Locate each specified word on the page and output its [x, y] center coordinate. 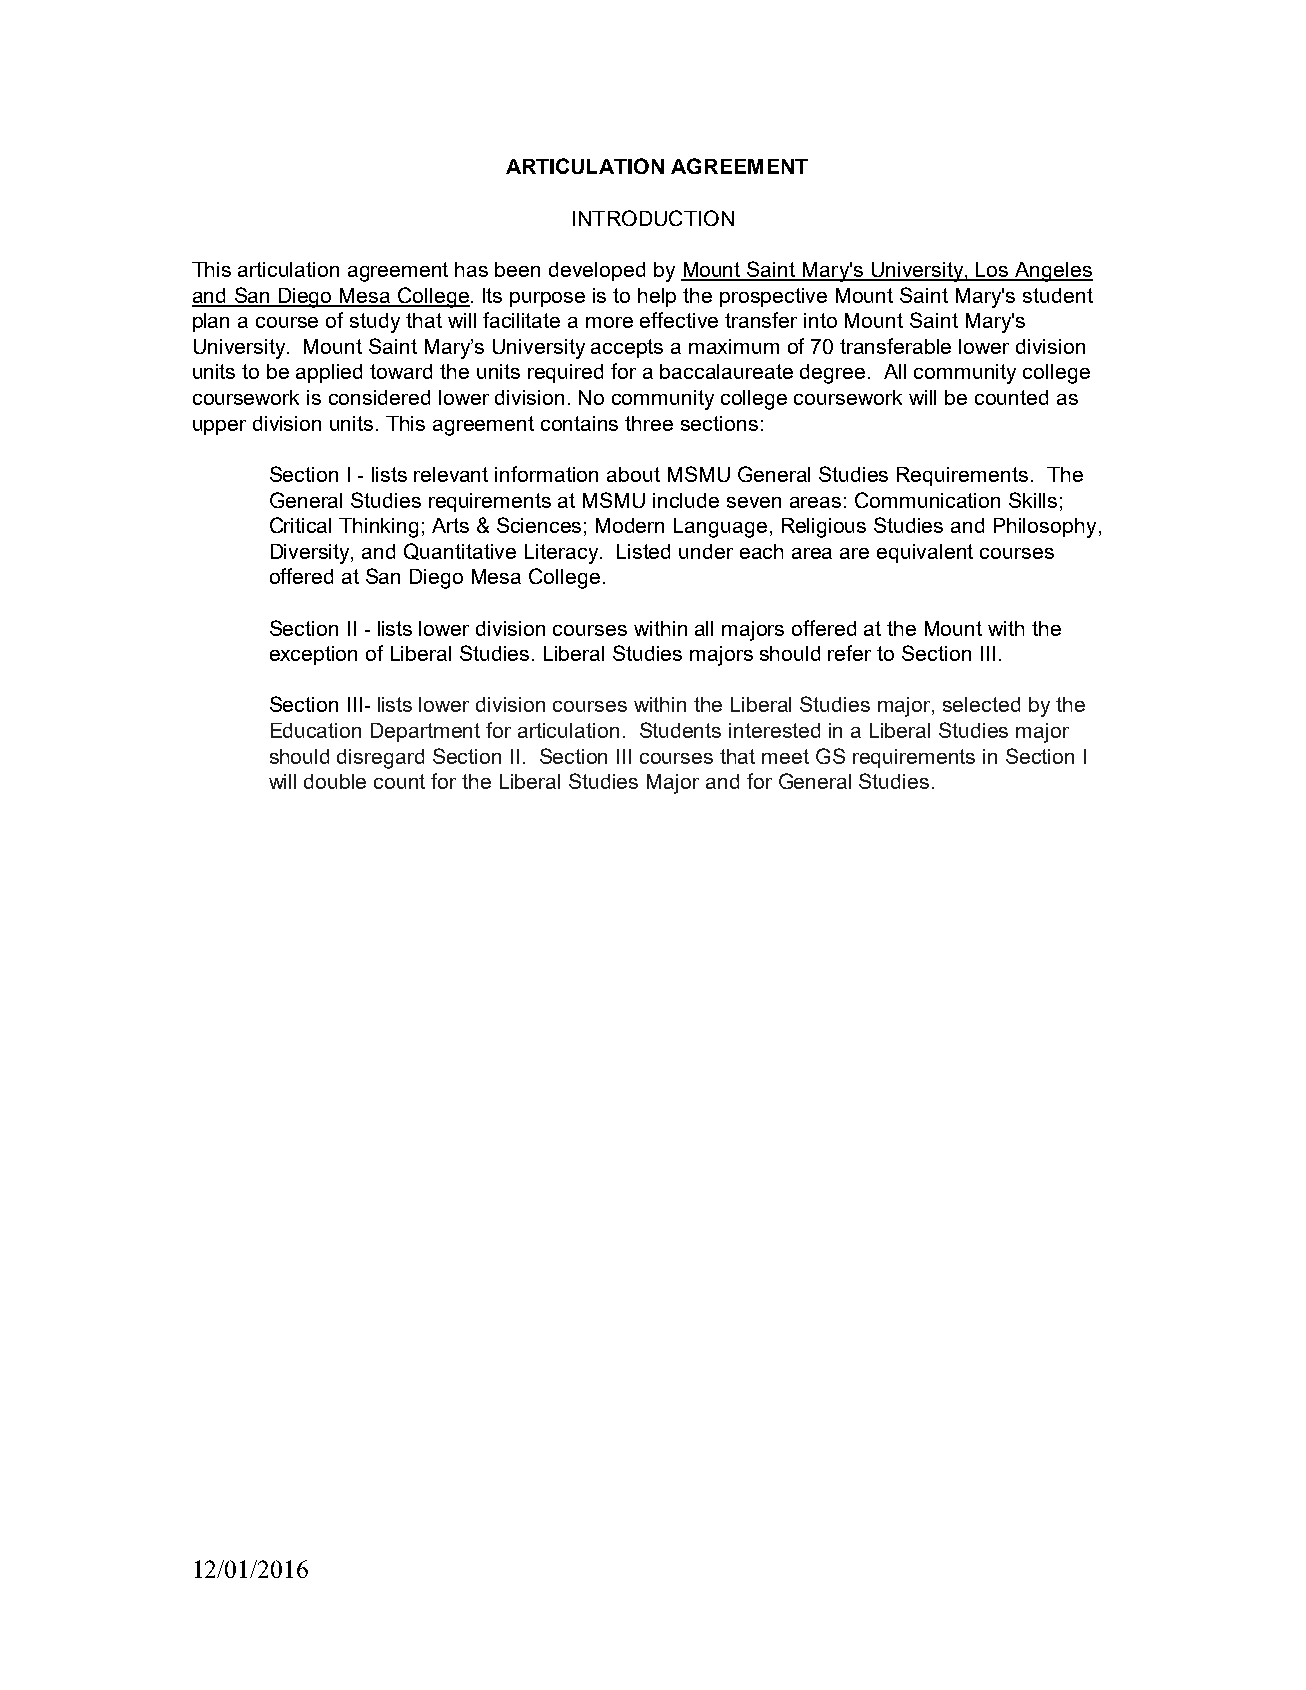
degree [832, 374]
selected [981, 704]
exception [313, 655]
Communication [927, 500]
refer [849, 653]
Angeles [1053, 272]
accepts [627, 348]
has [471, 269]
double [335, 781]
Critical [300, 525]
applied [329, 373]
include [686, 500]
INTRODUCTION [653, 218]
